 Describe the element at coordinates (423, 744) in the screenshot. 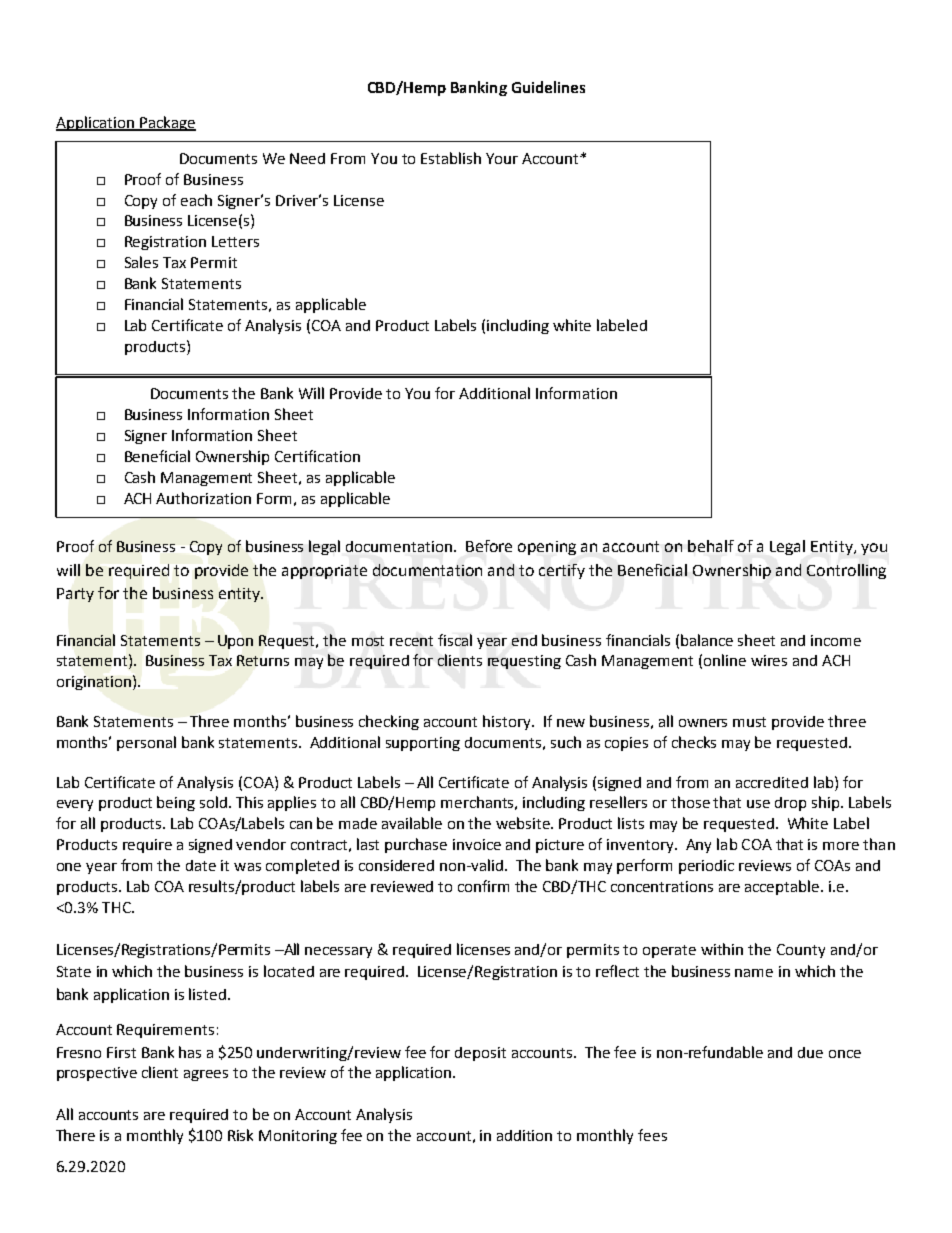

I see `supporting` at that location.
